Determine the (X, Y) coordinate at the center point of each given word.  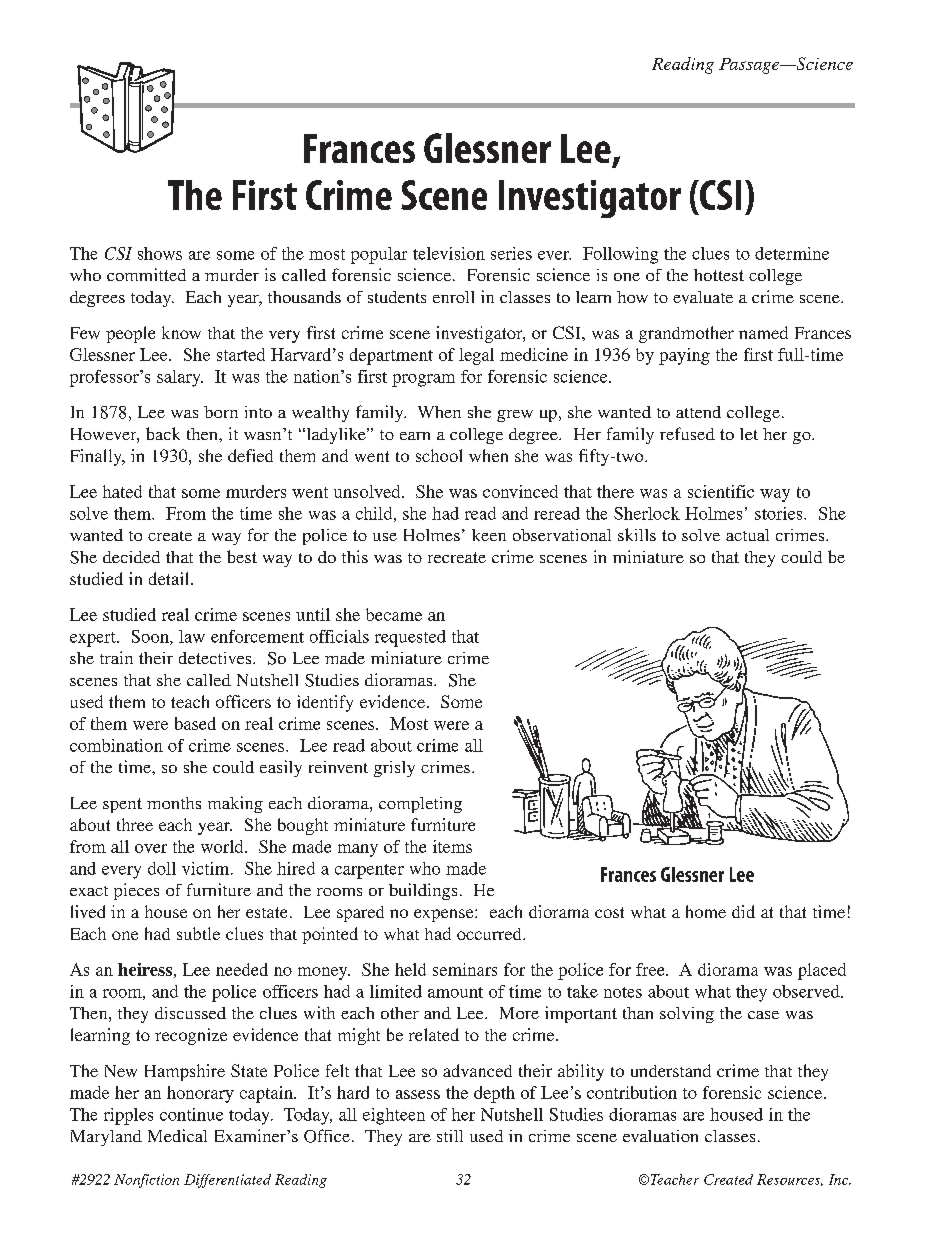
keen (489, 535)
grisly (394, 769)
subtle (198, 933)
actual (747, 535)
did (743, 911)
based (195, 723)
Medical (177, 1135)
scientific (721, 491)
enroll (453, 297)
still (450, 1136)
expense (445, 915)
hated (122, 491)
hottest (719, 275)
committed (146, 274)
